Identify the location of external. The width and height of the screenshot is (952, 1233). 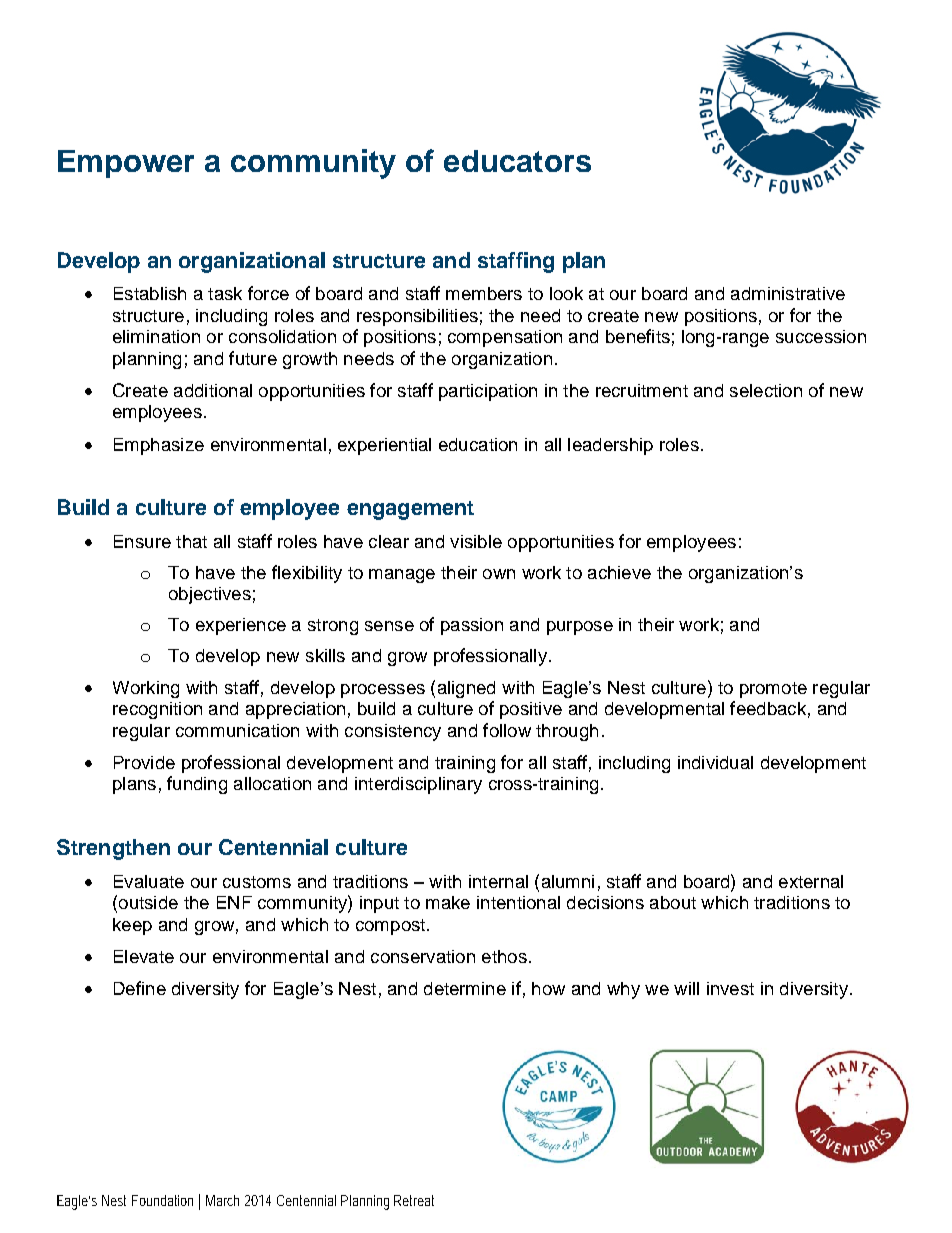
(811, 881).
